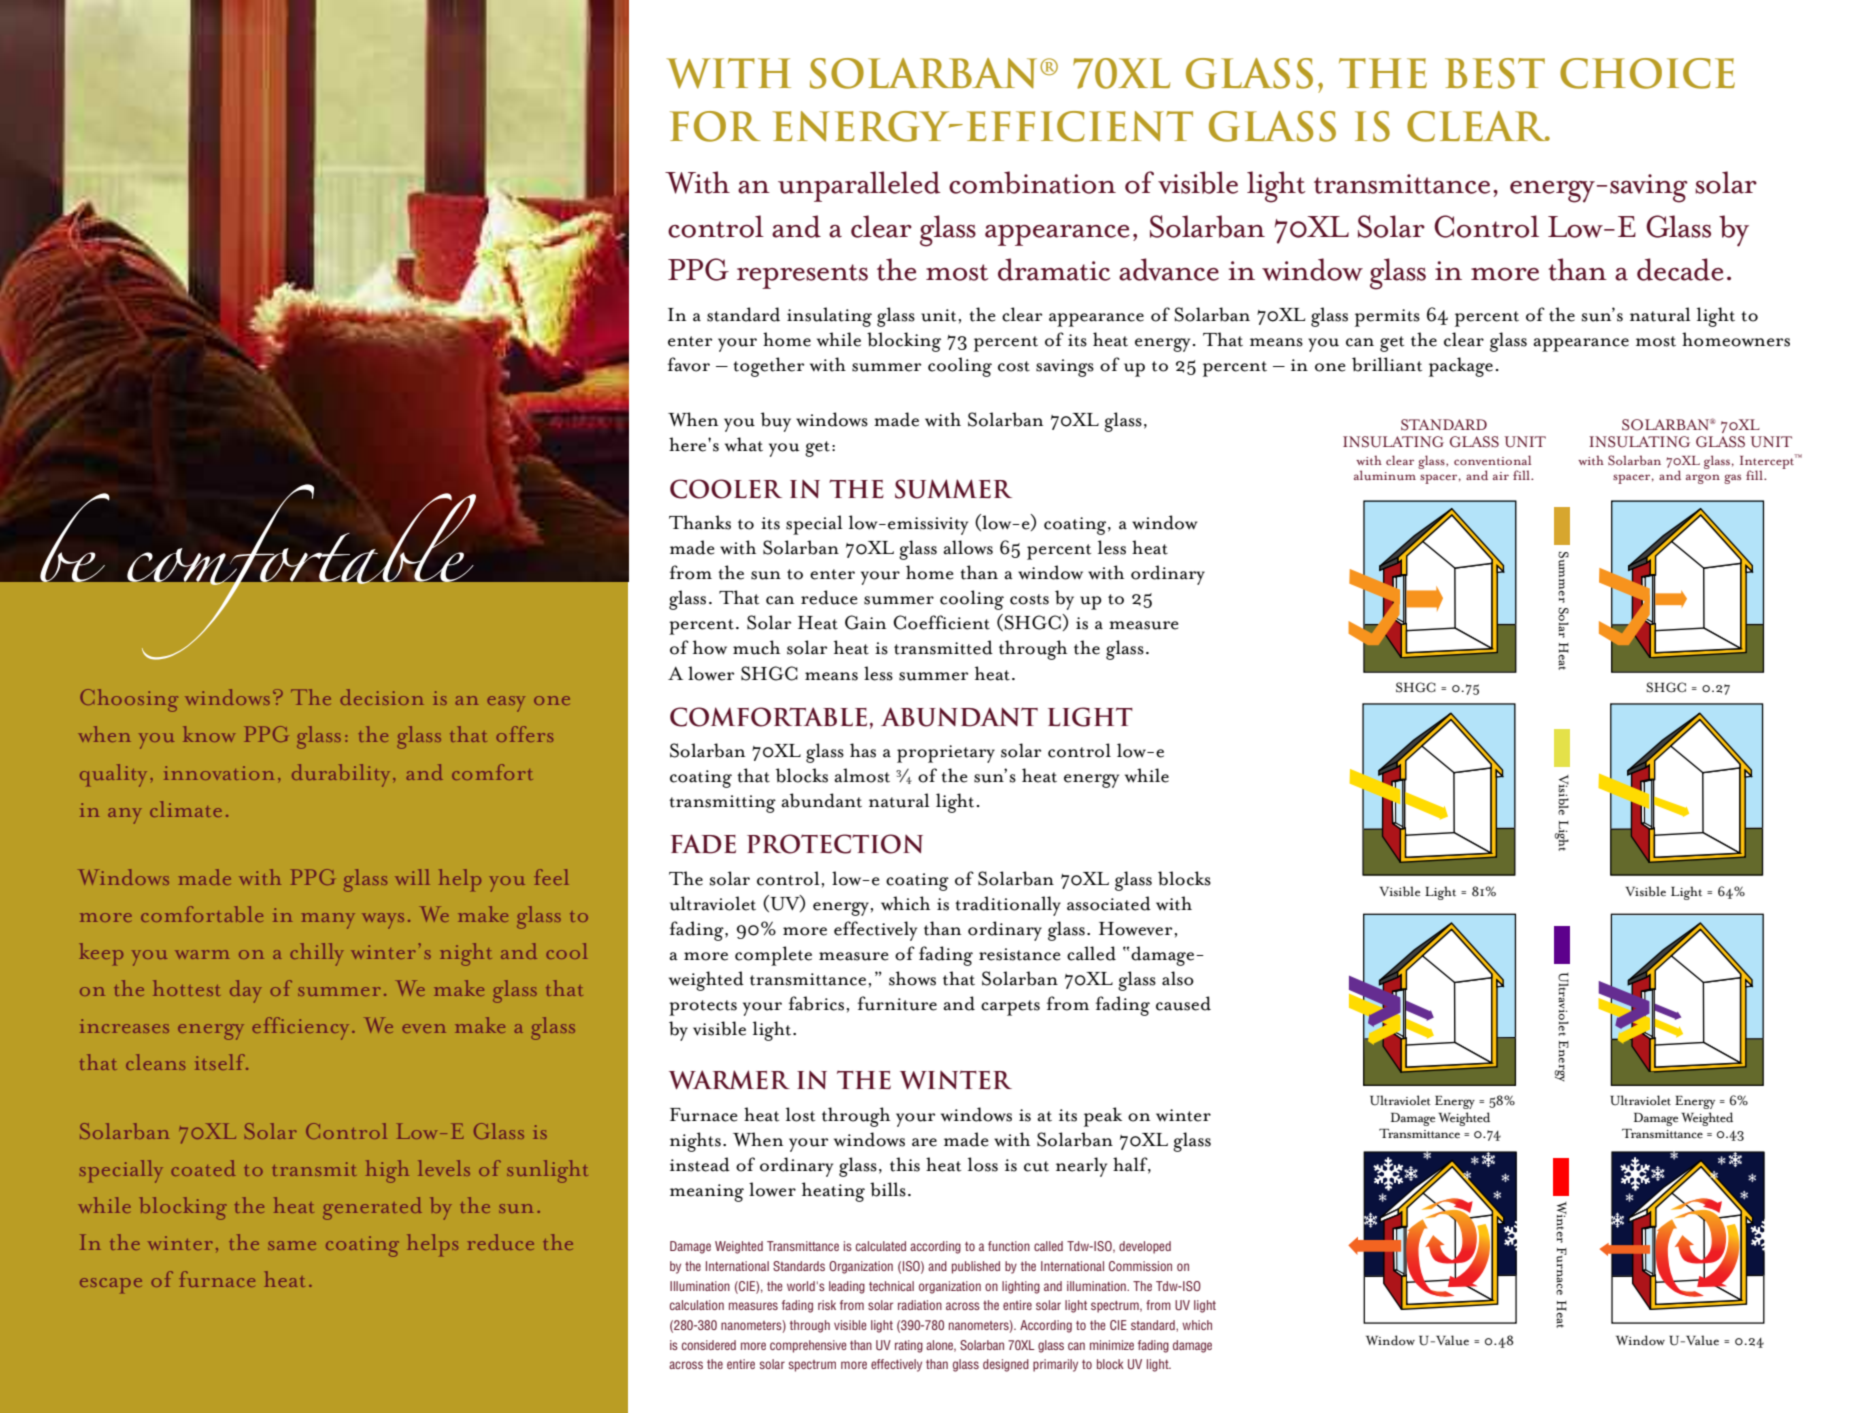  I want to click on has, so click(863, 750).
